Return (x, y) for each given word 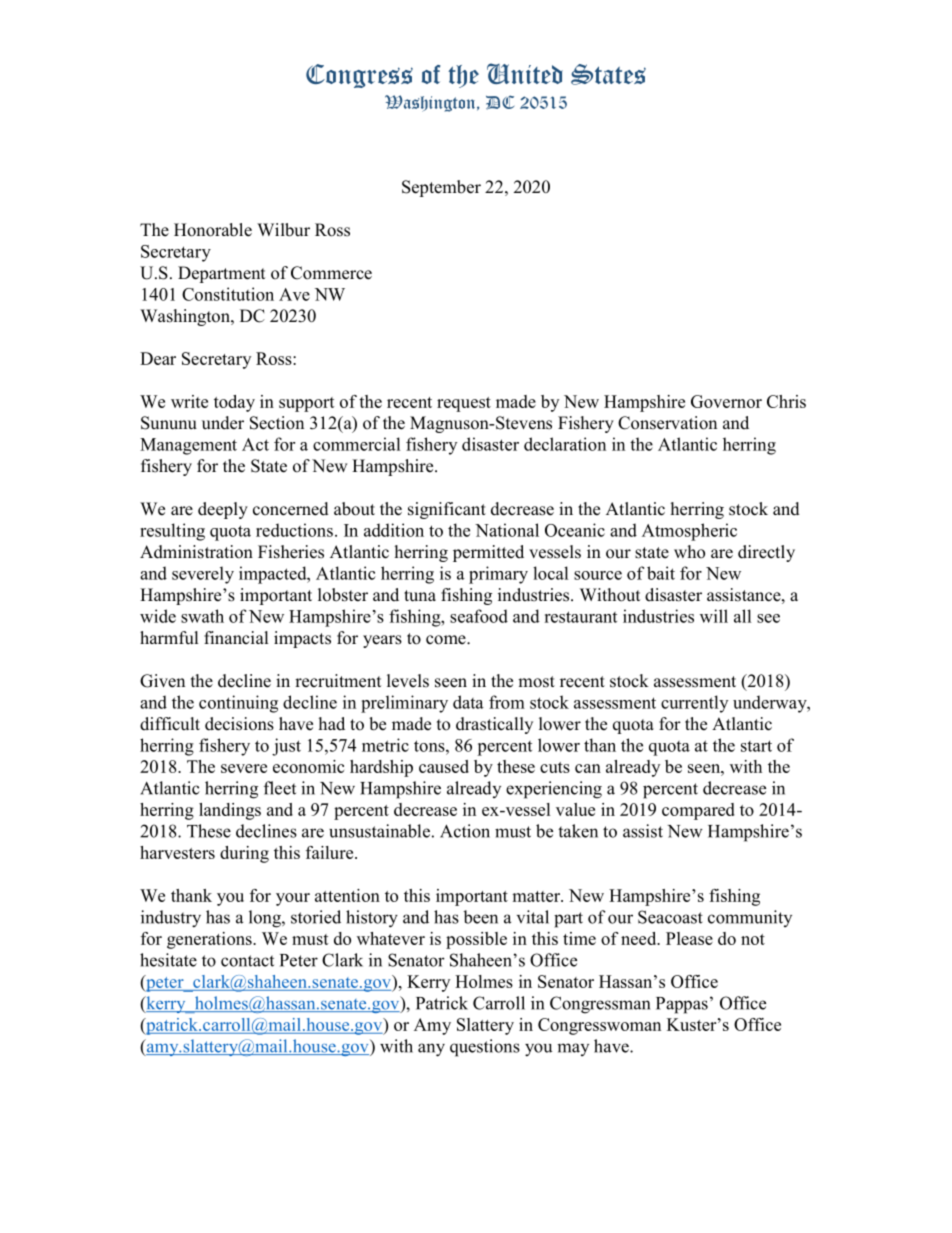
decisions (239, 724)
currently (694, 704)
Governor (726, 401)
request (464, 404)
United (525, 73)
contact (247, 961)
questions (485, 1048)
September (441, 188)
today (234, 403)
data (468, 702)
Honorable (213, 230)
